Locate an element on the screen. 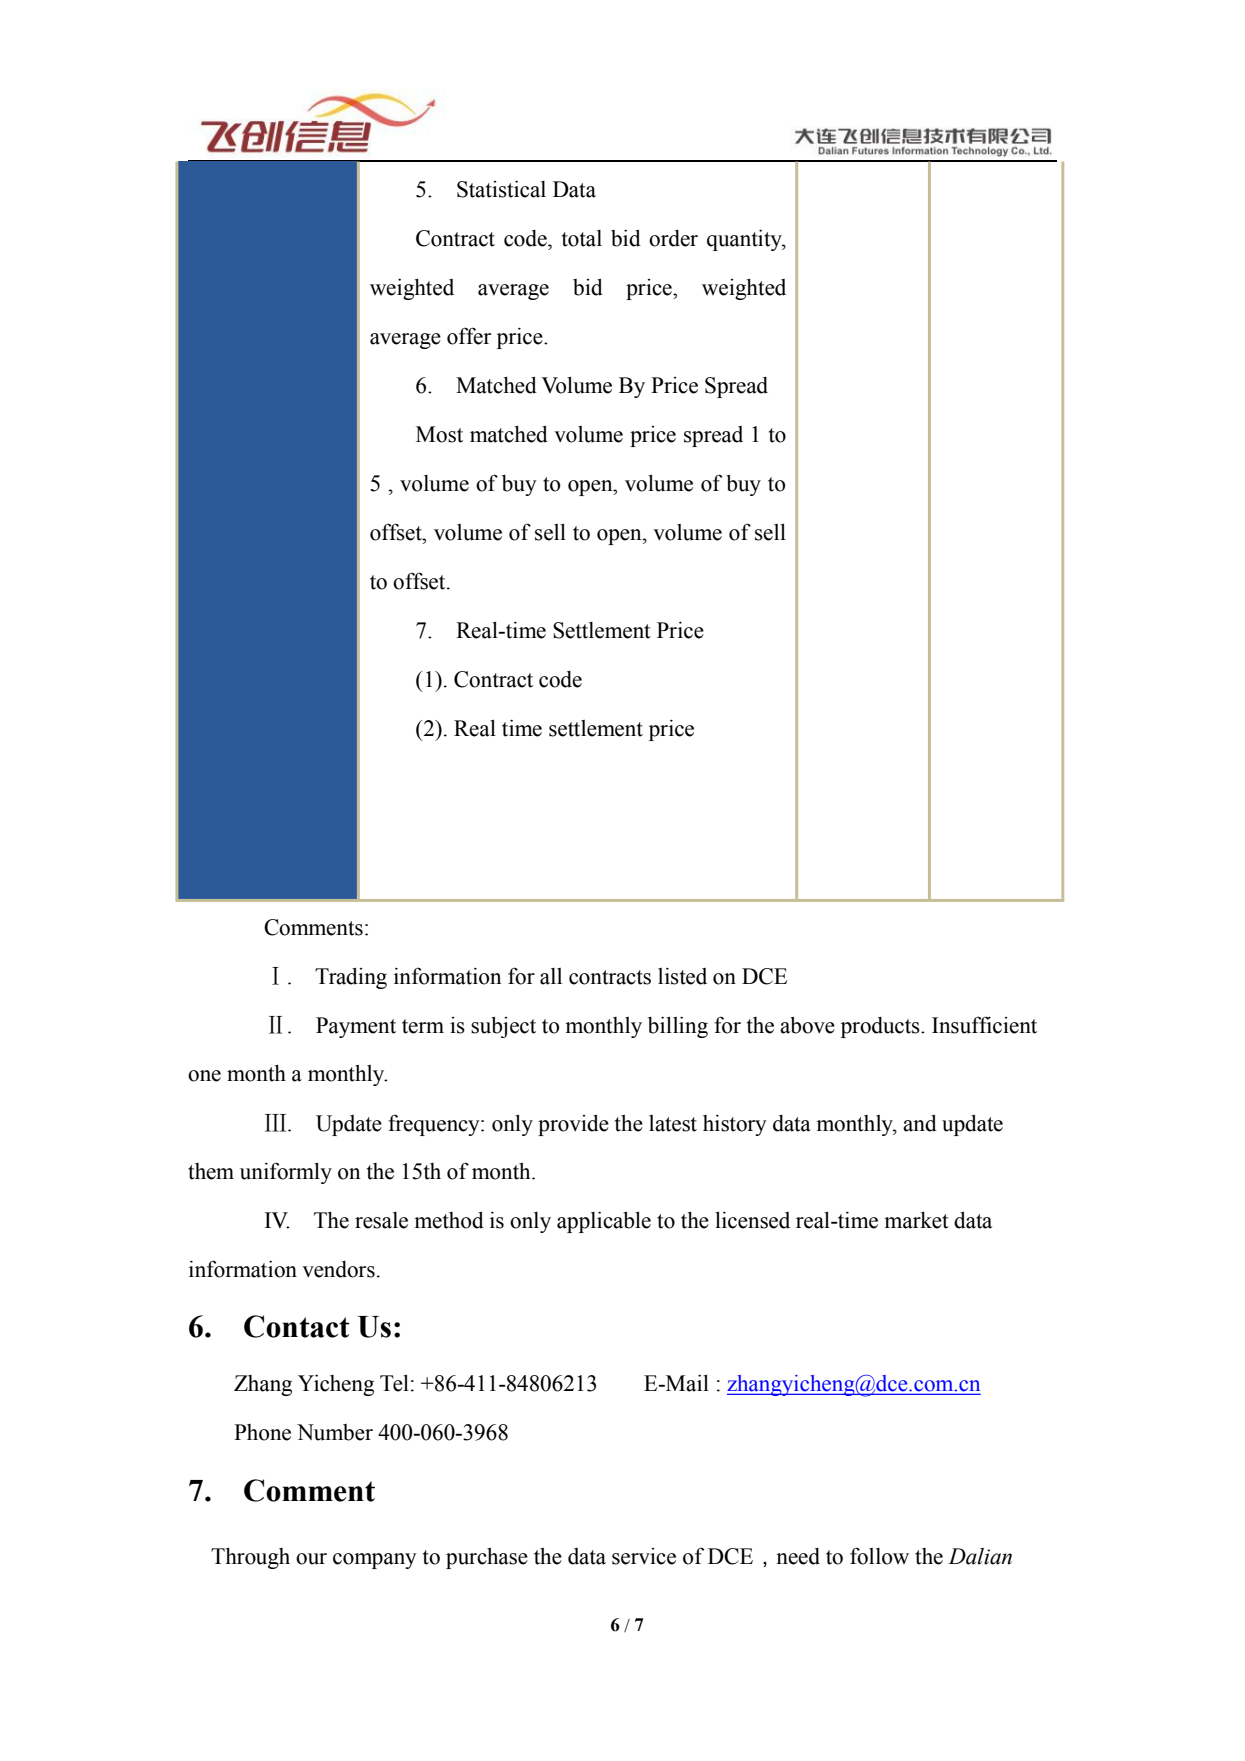  products is located at coordinates (881, 1027).
